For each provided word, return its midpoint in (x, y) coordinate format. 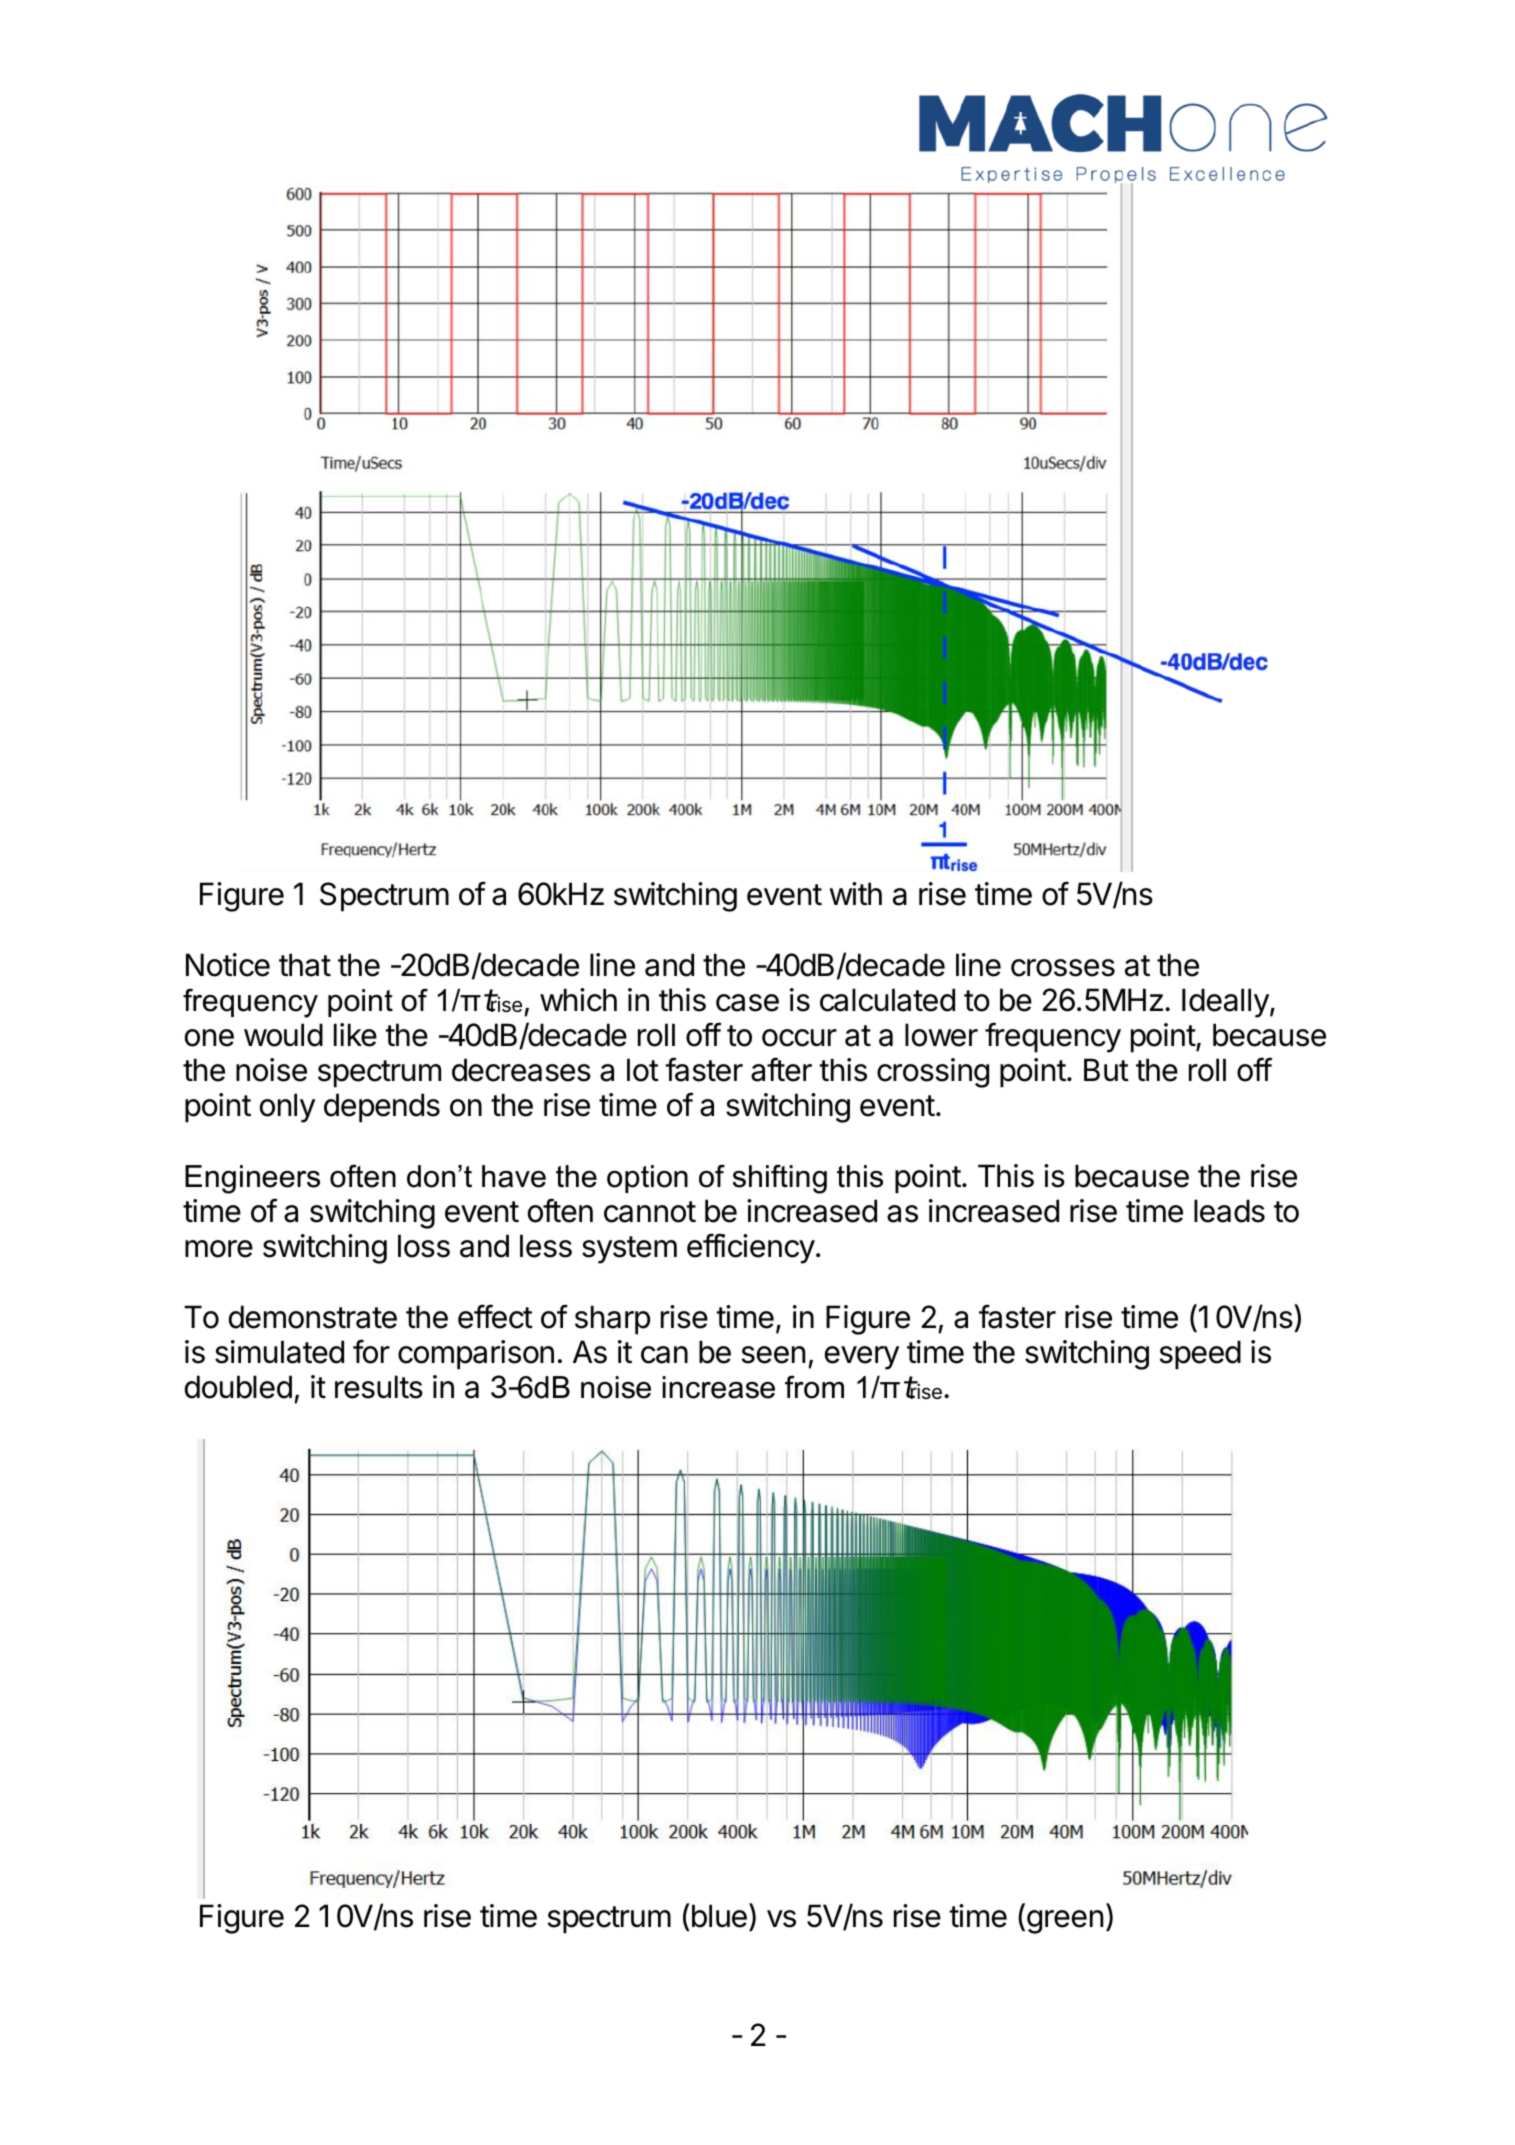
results (379, 1387)
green (1065, 1922)
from (814, 1387)
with (855, 893)
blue (718, 1915)
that (305, 965)
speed (1200, 1355)
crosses (1063, 968)
